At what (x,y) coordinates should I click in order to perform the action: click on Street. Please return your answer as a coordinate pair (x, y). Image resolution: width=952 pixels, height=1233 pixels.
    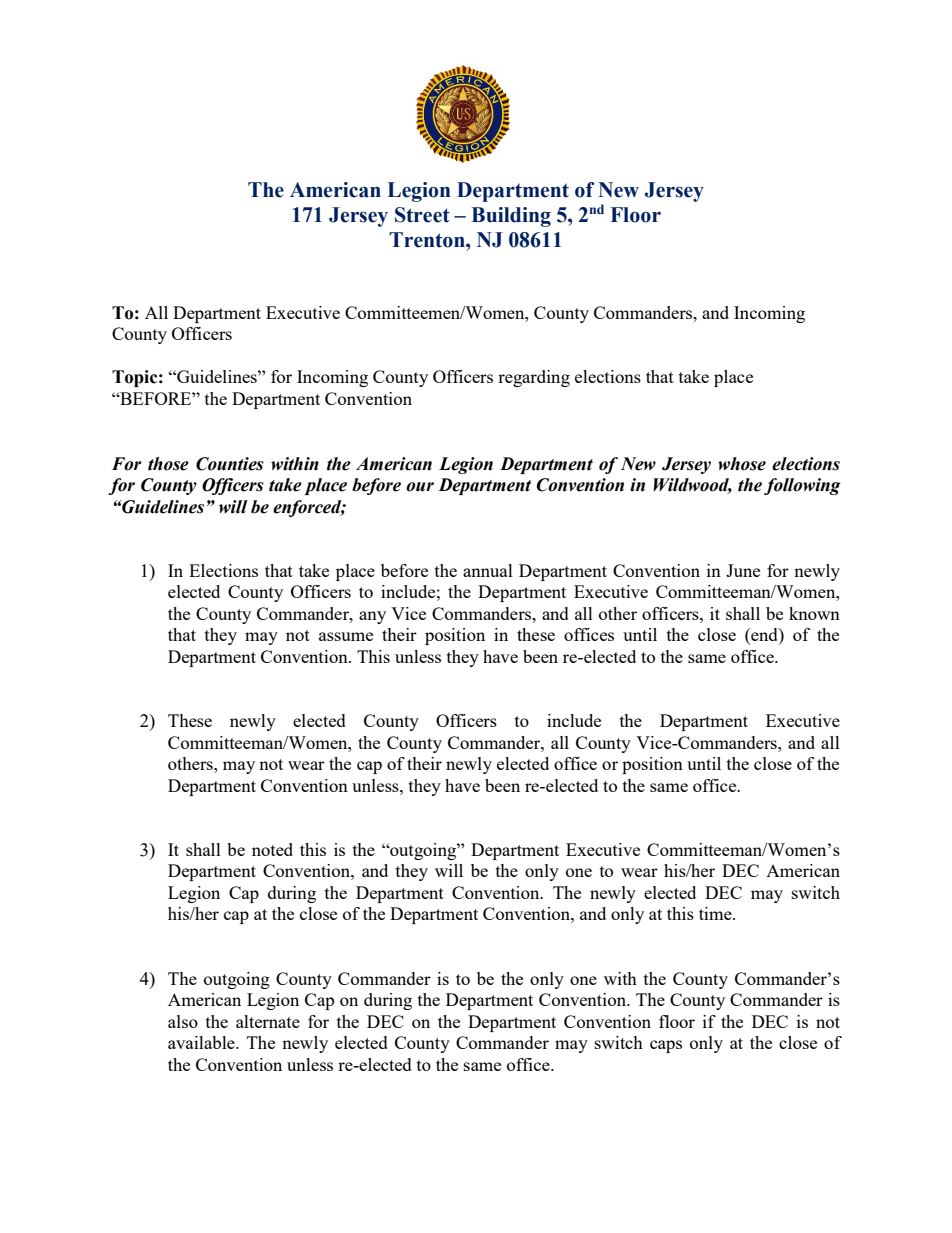
    Looking at the image, I should click on (422, 215).
